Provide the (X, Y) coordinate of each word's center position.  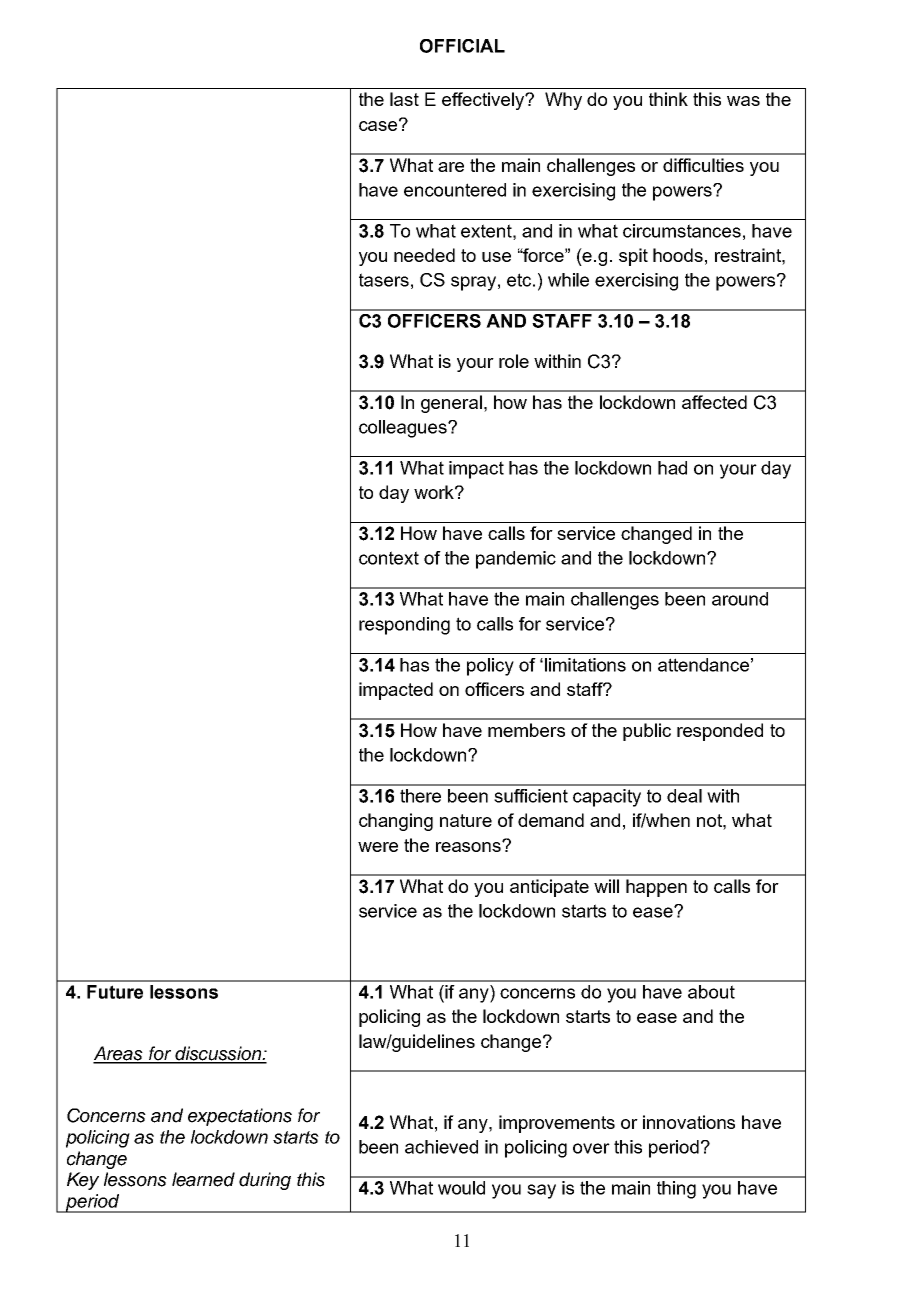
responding (404, 626)
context (389, 558)
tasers (384, 280)
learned (203, 1179)
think (668, 99)
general (451, 404)
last (404, 99)
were (378, 847)
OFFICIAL (462, 46)
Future (115, 992)
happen (656, 888)
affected (714, 402)
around (740, 599)
